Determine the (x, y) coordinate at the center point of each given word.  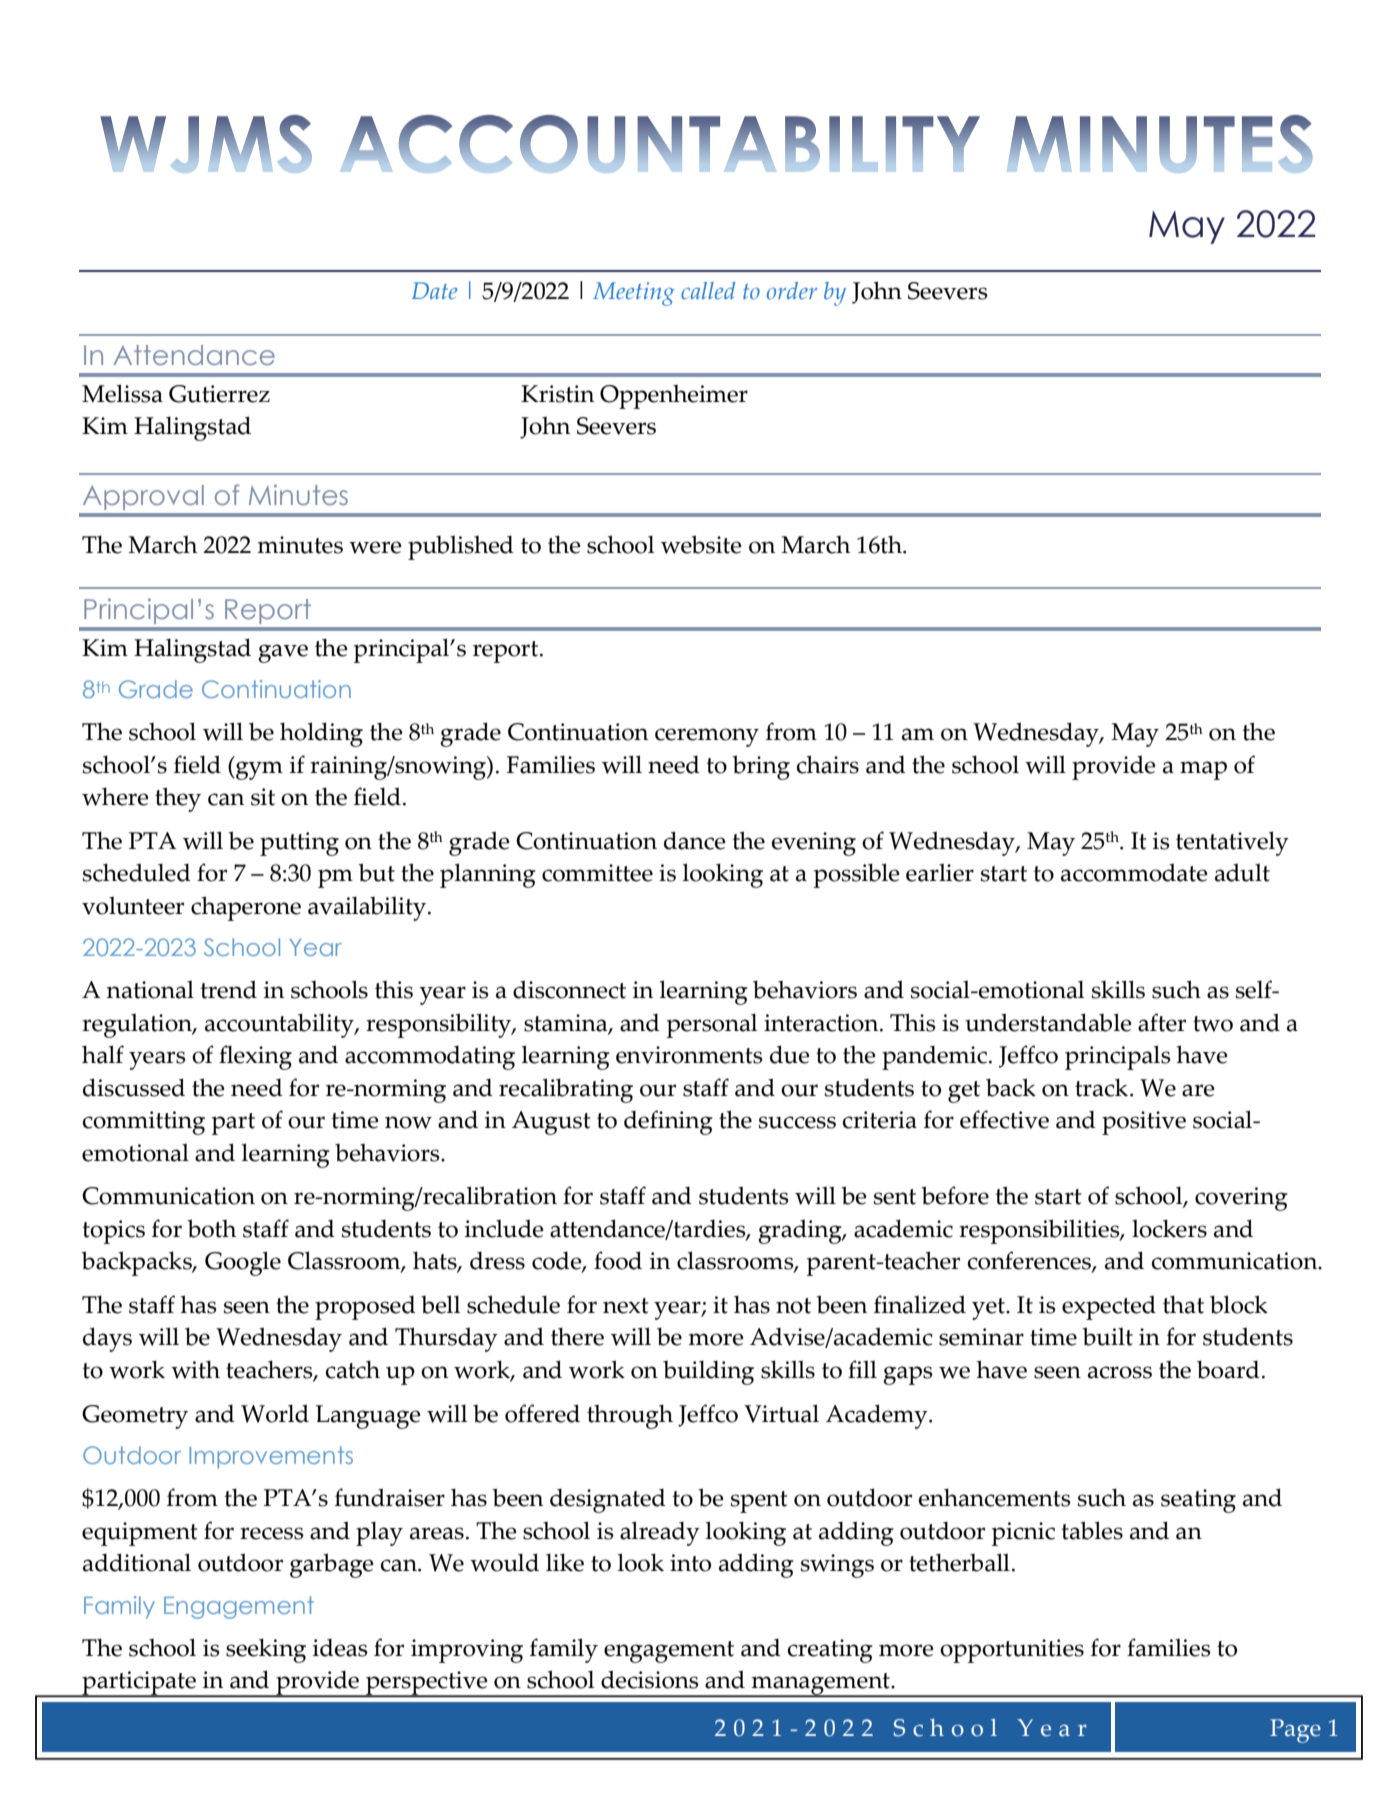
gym (258, 770)
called (708, 290)
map (1203, 770)
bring (761, 767)
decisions (650, 1679)
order (792, 290)
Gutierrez (219, 394)
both (211, 1228)
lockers (1169, 1228)
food (618, 1260)
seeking (266, 1650)
